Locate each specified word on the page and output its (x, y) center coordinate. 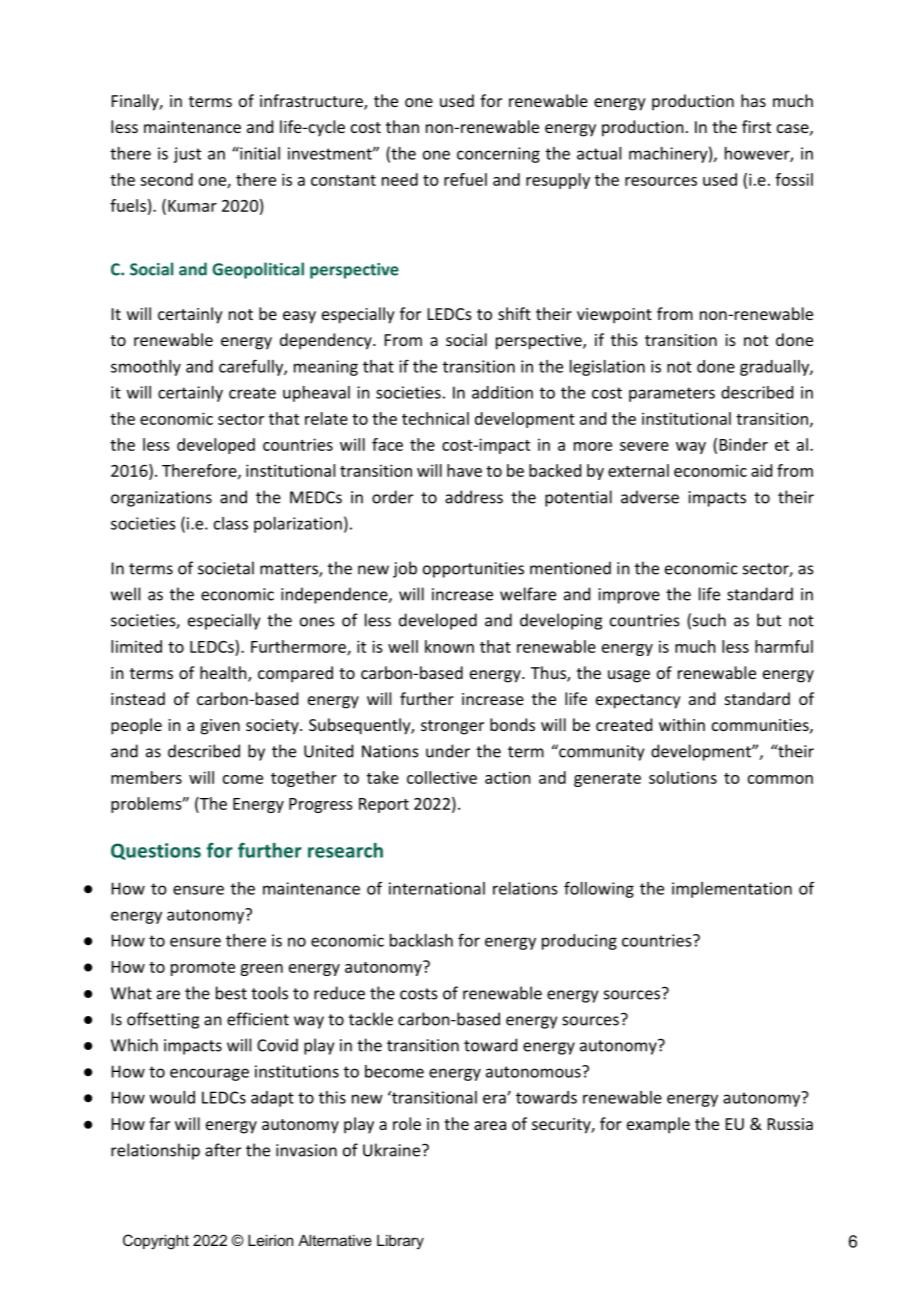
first (756, 126)
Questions (156, 851)
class (231, 523)
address (474, 497)
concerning (498, 155)
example (658, 1125)
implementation (732, 890)
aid (761, 470)
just (187, 155)
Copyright (156, 1242)
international (437, 888)
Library (400, 1242)
